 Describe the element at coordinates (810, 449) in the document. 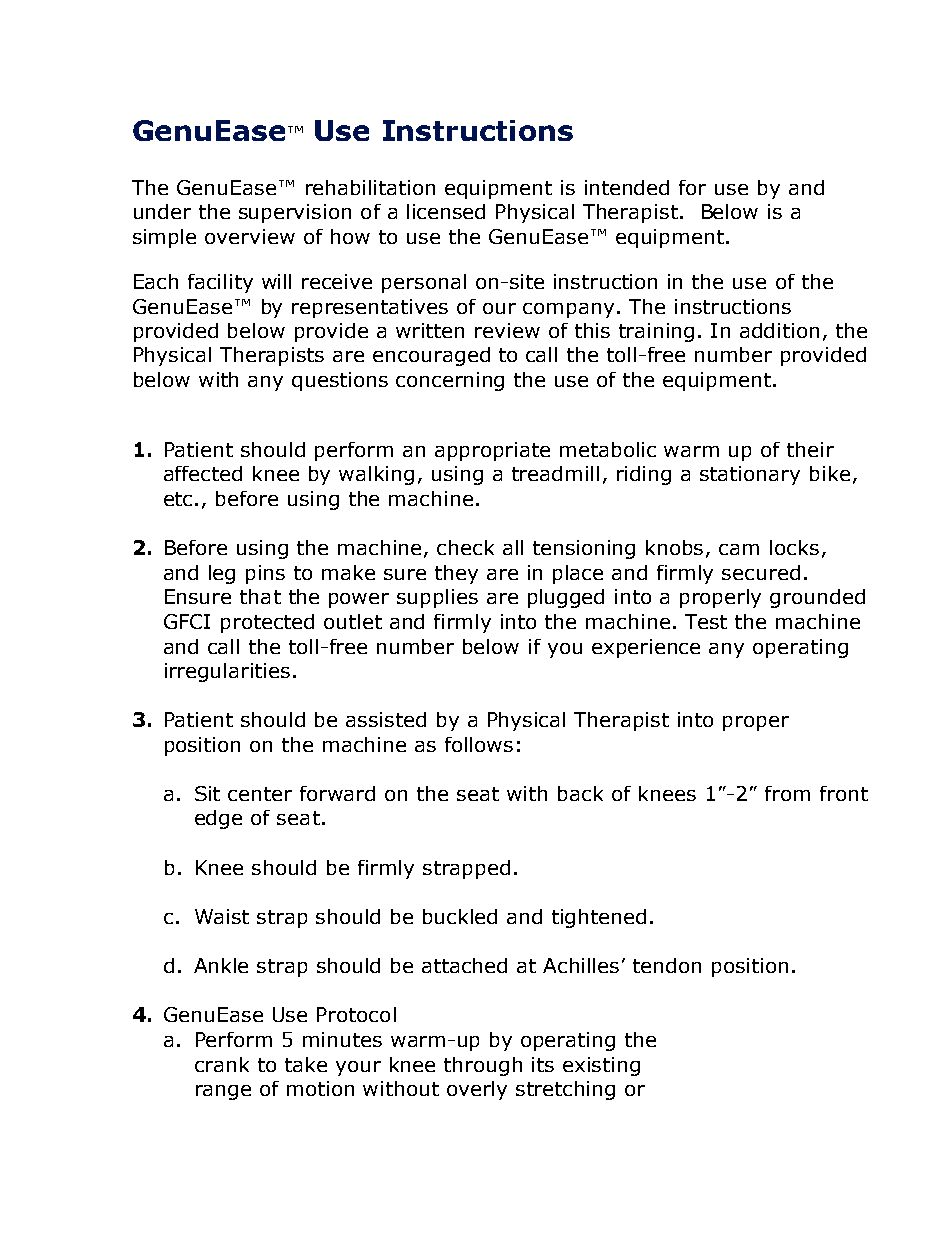

I see `their` at that location.
